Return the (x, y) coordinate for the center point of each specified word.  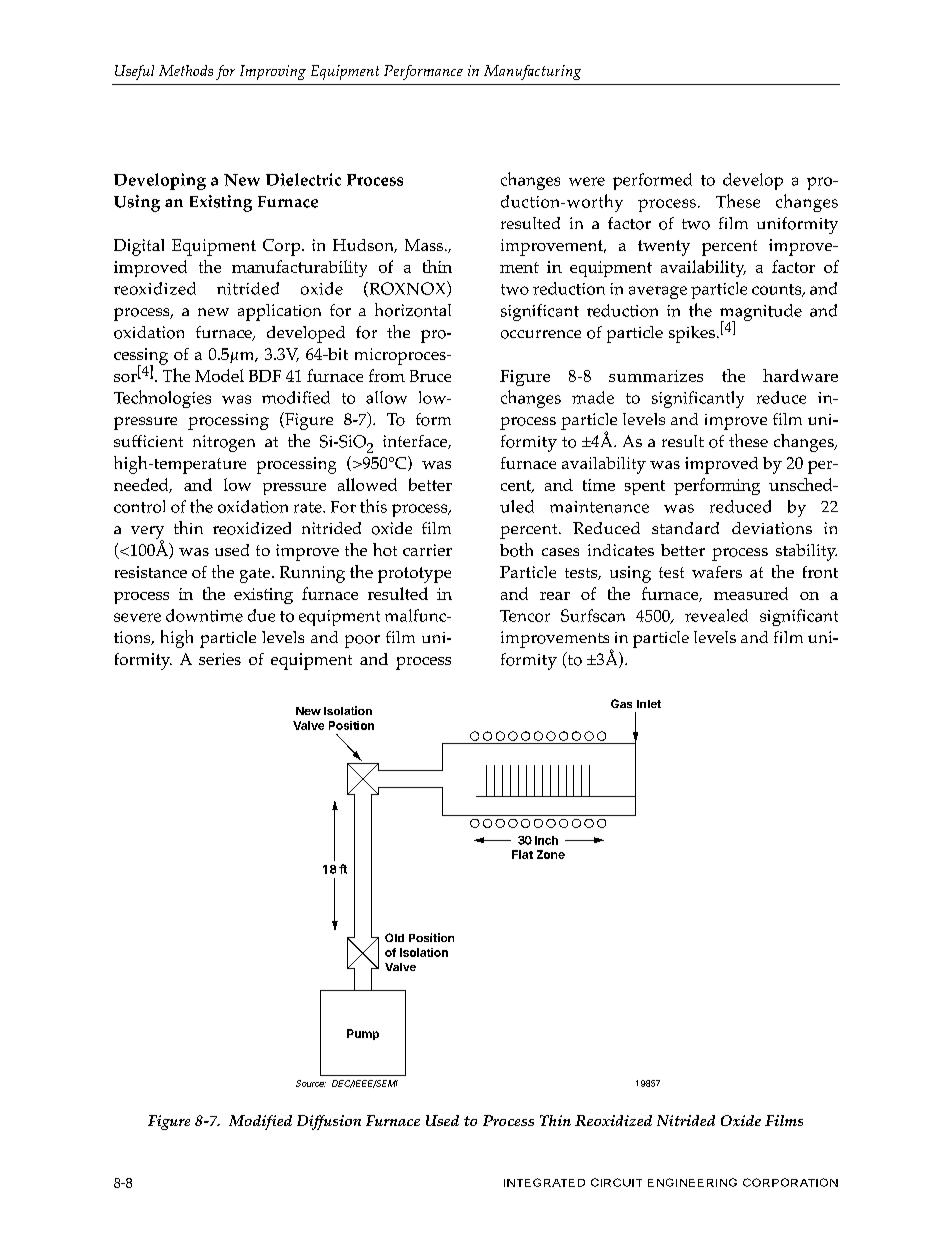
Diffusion (329, 1122)
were (587, 181)
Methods (186, 70)
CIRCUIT (616, 1182)
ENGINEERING (692, 1182)
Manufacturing (532, 72)
